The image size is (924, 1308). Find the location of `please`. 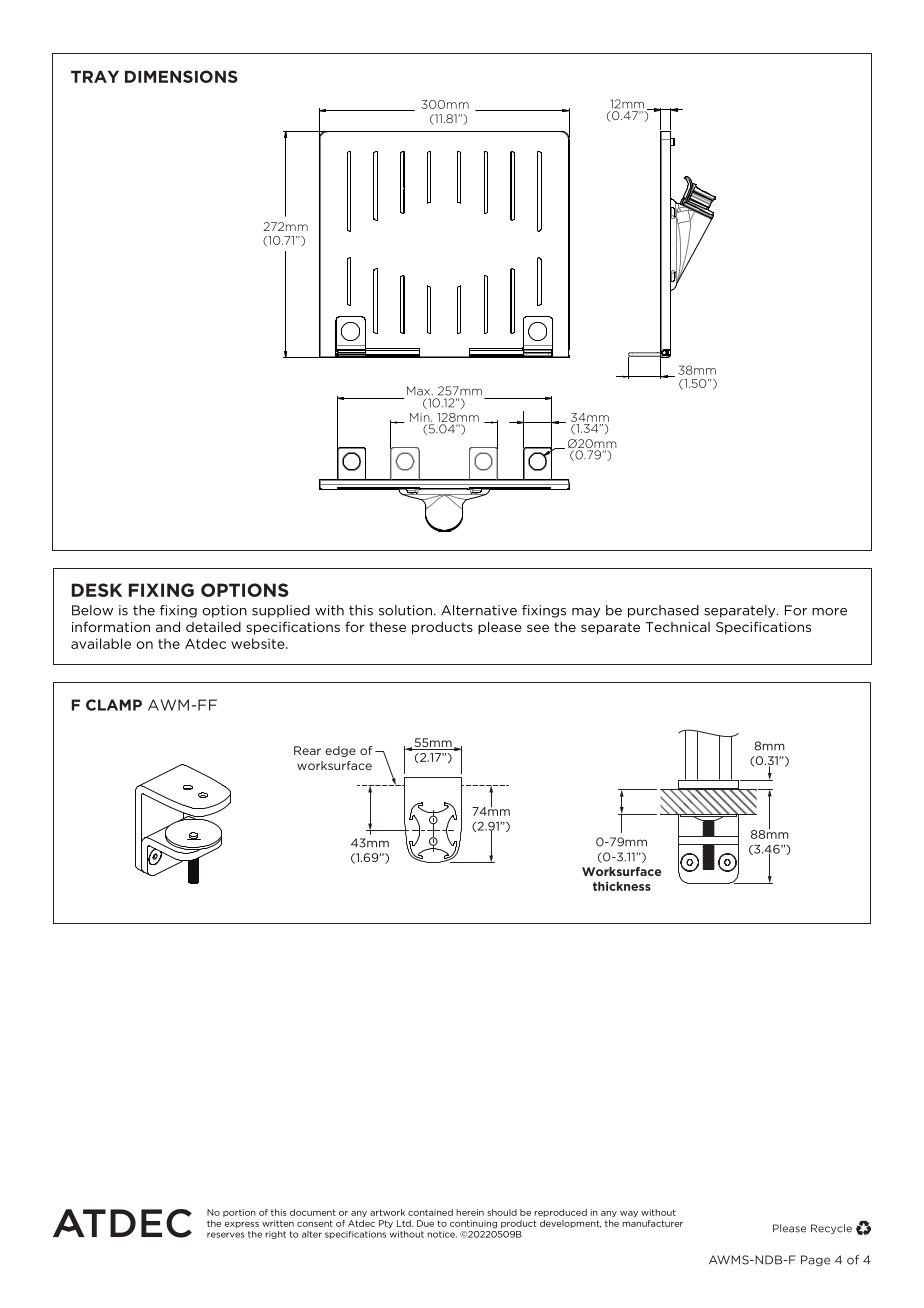

please is located at coordinates (500, 627).
